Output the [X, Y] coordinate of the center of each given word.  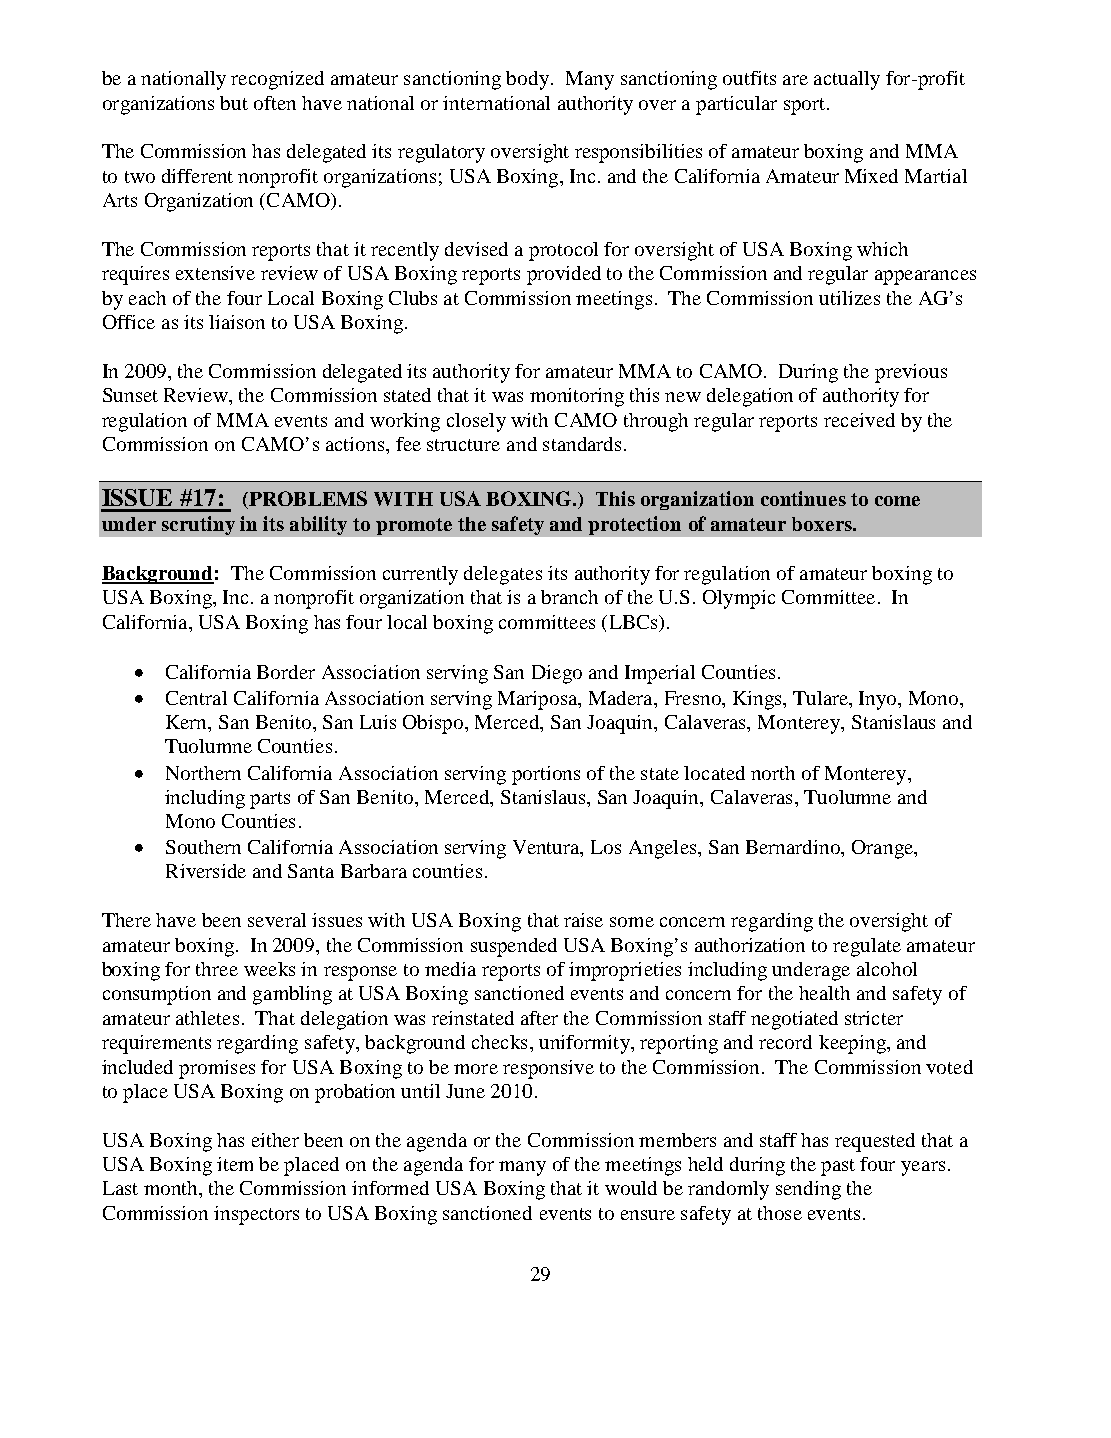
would [631, 1188]
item [235, 1164]
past [838, 1167]
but [234, 103]
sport [806, 106]
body [527, 80]
